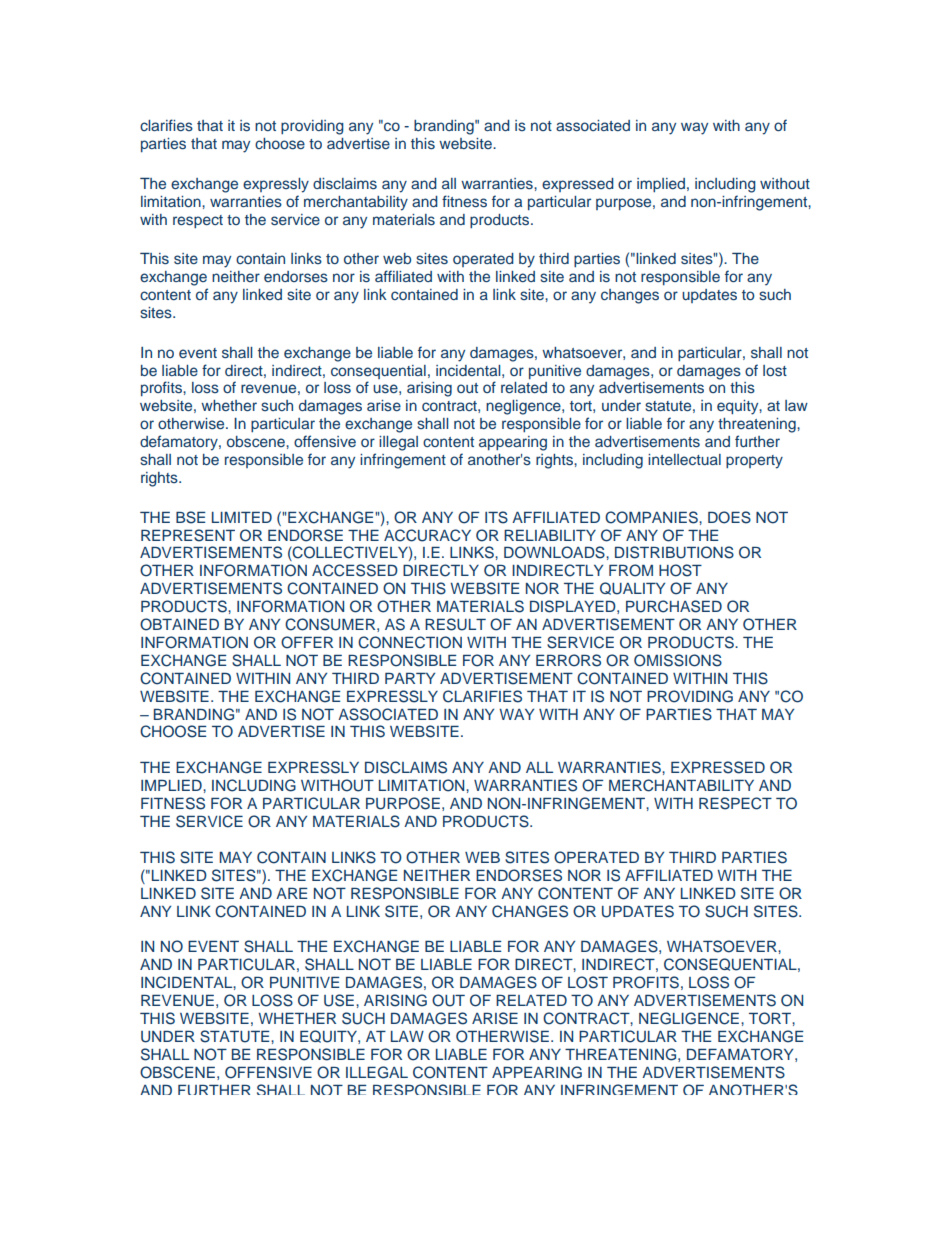 This screenshot has height=1233, width=952. Describe the element at coordinates (242, 517) in the screenshot. I see `LIMITED` at that location.
